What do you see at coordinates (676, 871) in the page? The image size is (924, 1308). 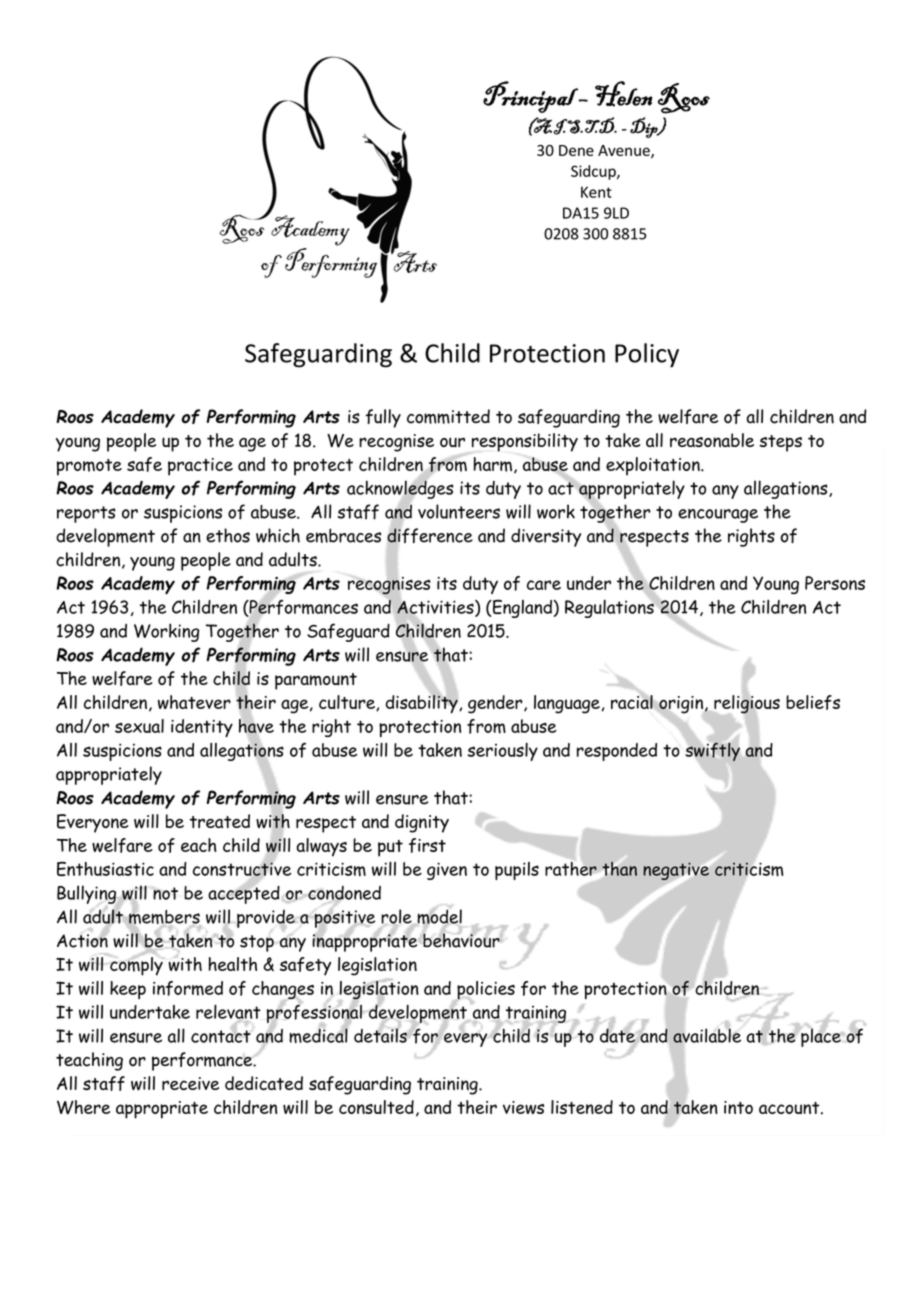 I see `negative` at bounding box center [676, 871].
